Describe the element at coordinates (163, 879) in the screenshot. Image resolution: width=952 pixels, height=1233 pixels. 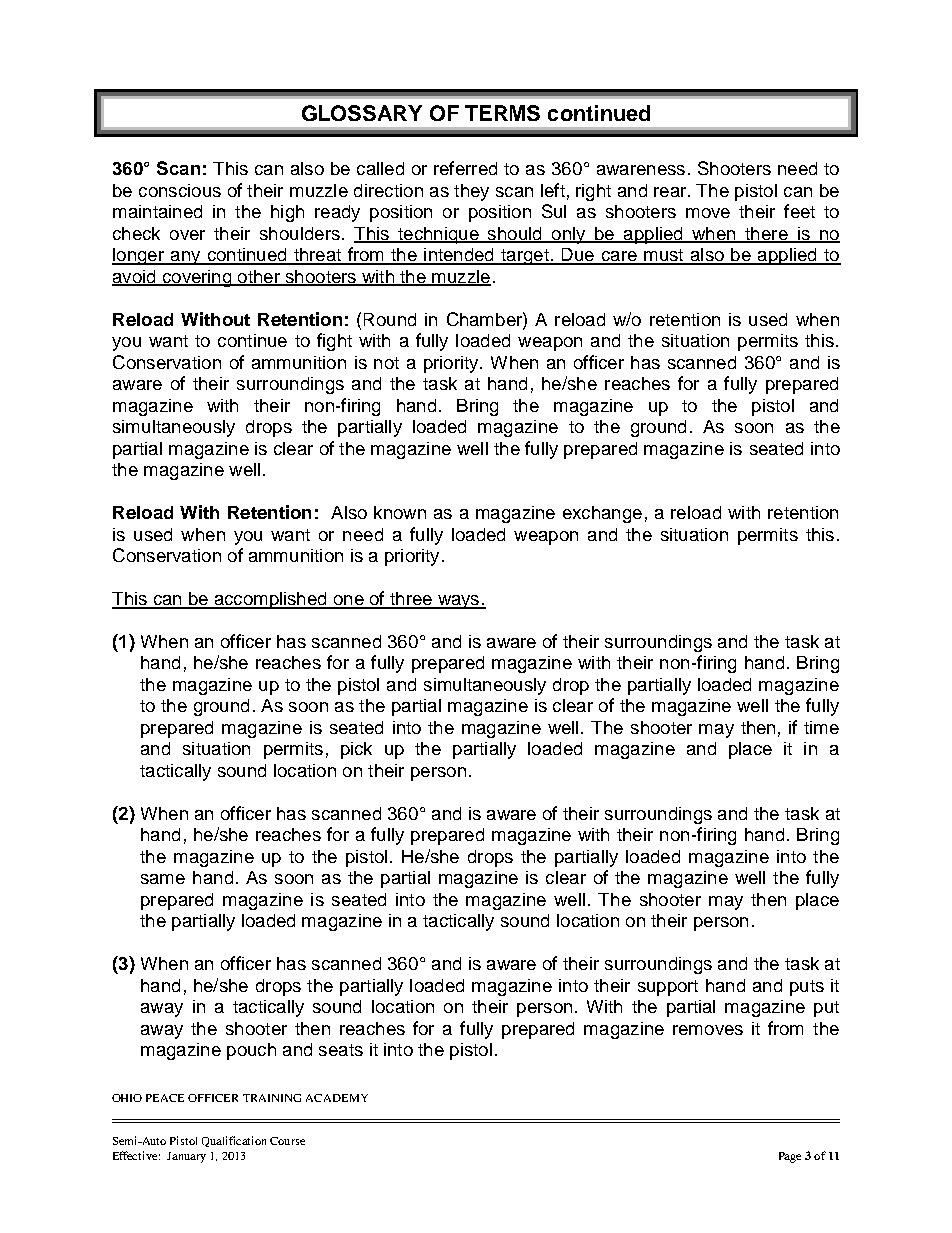
I see `same` at that location.
